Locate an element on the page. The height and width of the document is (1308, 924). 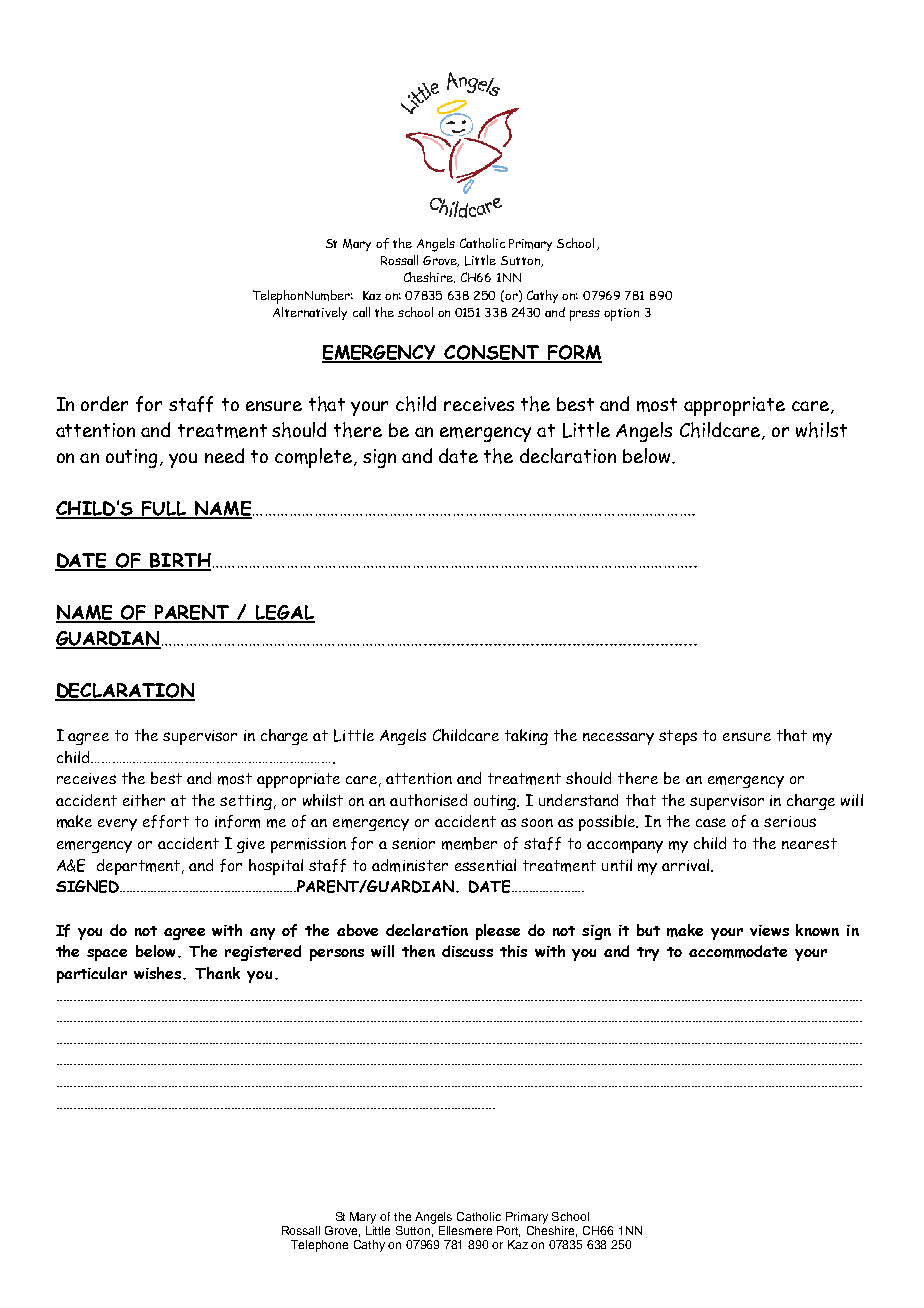
Port is located at coordinates (508, 1231).
